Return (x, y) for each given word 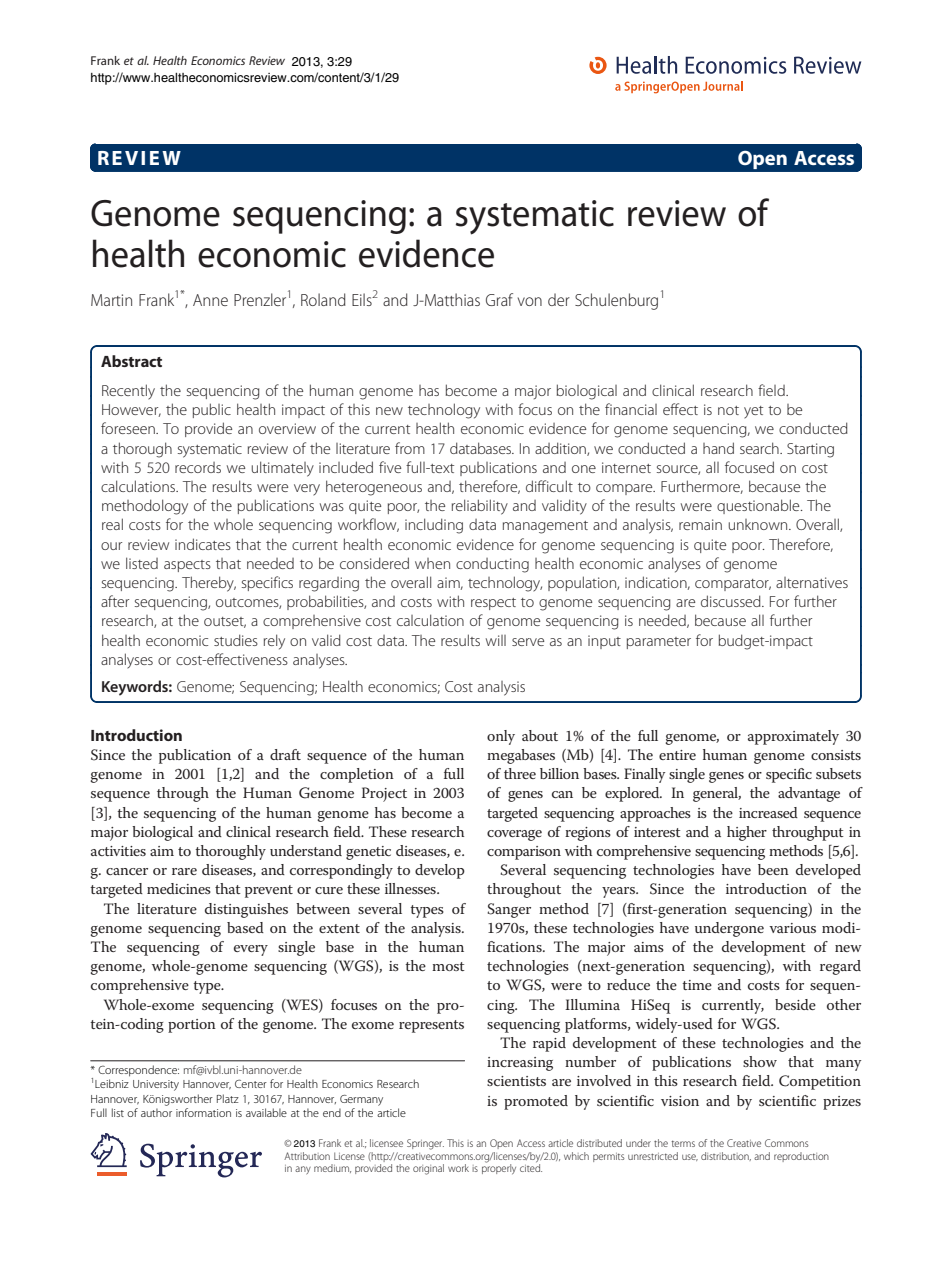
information (203, 1112)
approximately (793, 737)
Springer (425, 1144)
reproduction (801, 1157)
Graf (499, 299)
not (728, 410)
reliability (480, 507)
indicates (203, 544)
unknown (759, 524)
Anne (210, 300)
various (792, 928)
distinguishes (246, 910)
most (448, 966)
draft (285, 754)
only (501, 737)
